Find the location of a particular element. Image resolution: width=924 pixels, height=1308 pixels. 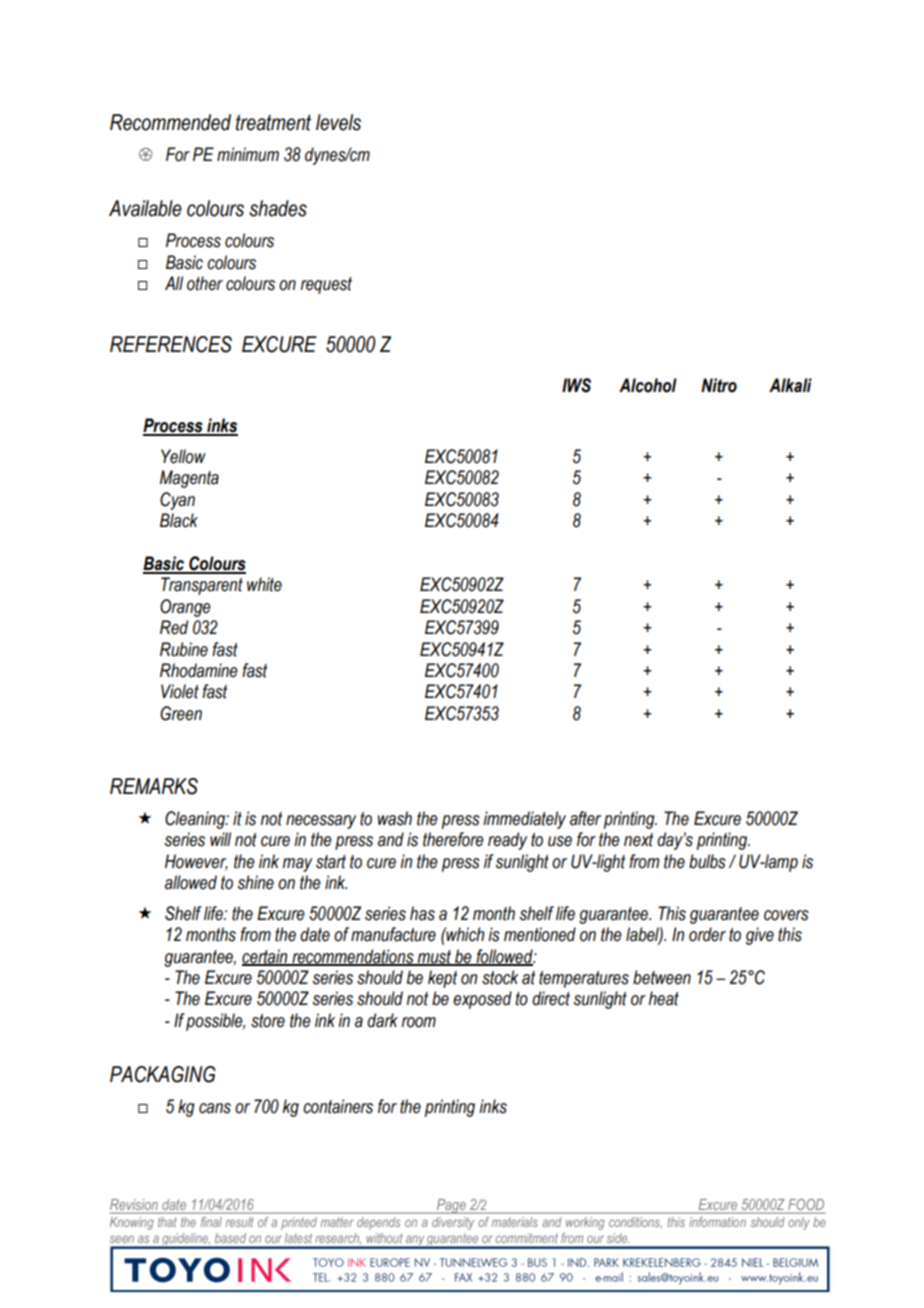

information is located at coordinates (718, 1222).
